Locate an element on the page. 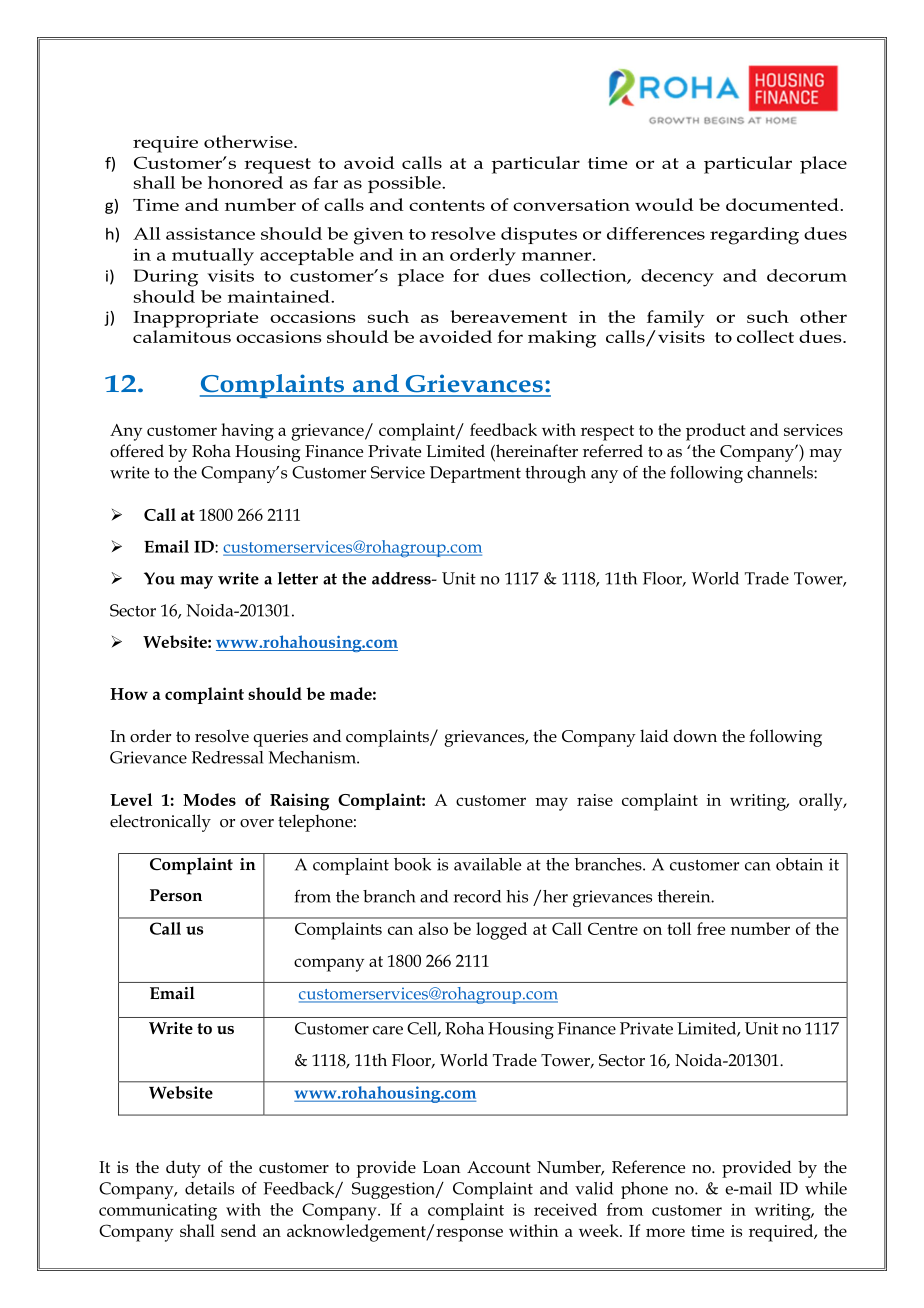 The width and height of the image is (924, 1308). contents is located at coordinates (447, 205).
